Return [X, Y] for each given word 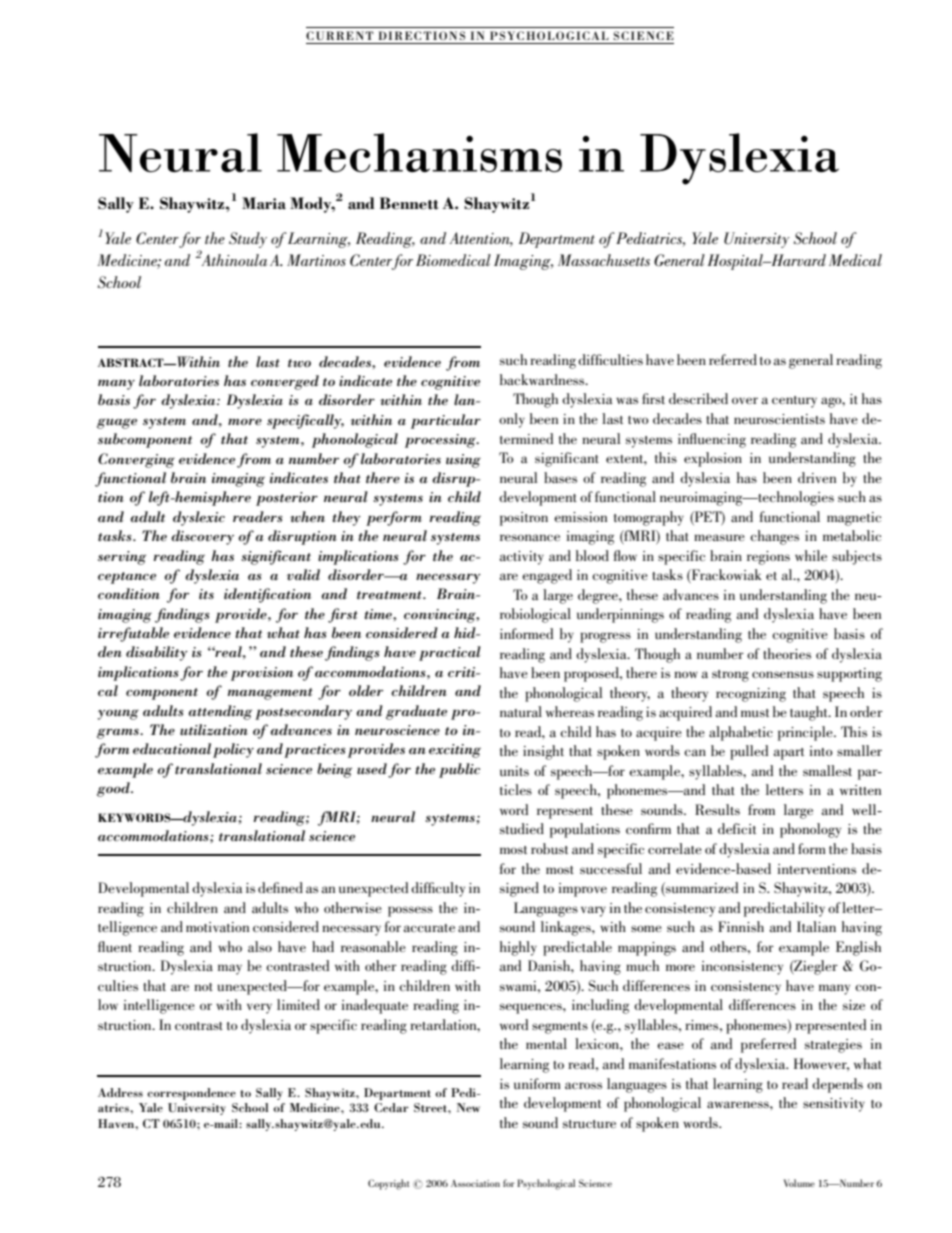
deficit [737, 828]
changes [774, 537]
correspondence [191, 1094]
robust [549, 848]
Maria [264, 203]
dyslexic [199, 518]
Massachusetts [604, 260]
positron [524, 519]
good [114, 789]
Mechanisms [419, 152]
